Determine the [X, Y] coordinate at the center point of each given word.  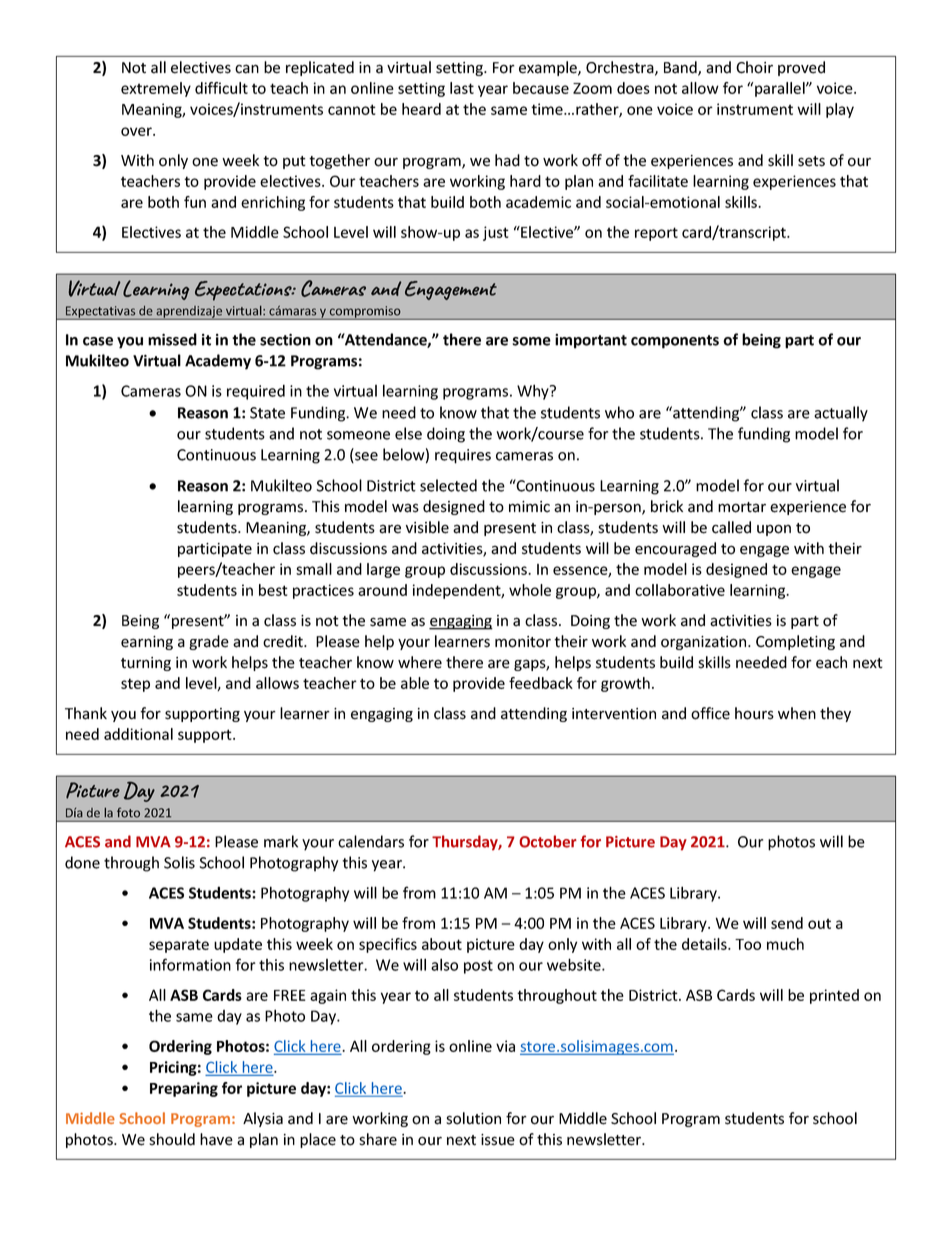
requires [463, 456]
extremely [156, 89]
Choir [754, 67]
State [267, 413]
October [548, 841]
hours [754, 713]
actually [841, 414]
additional [138, 734]
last [462, 88]
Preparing [184, 1089]
